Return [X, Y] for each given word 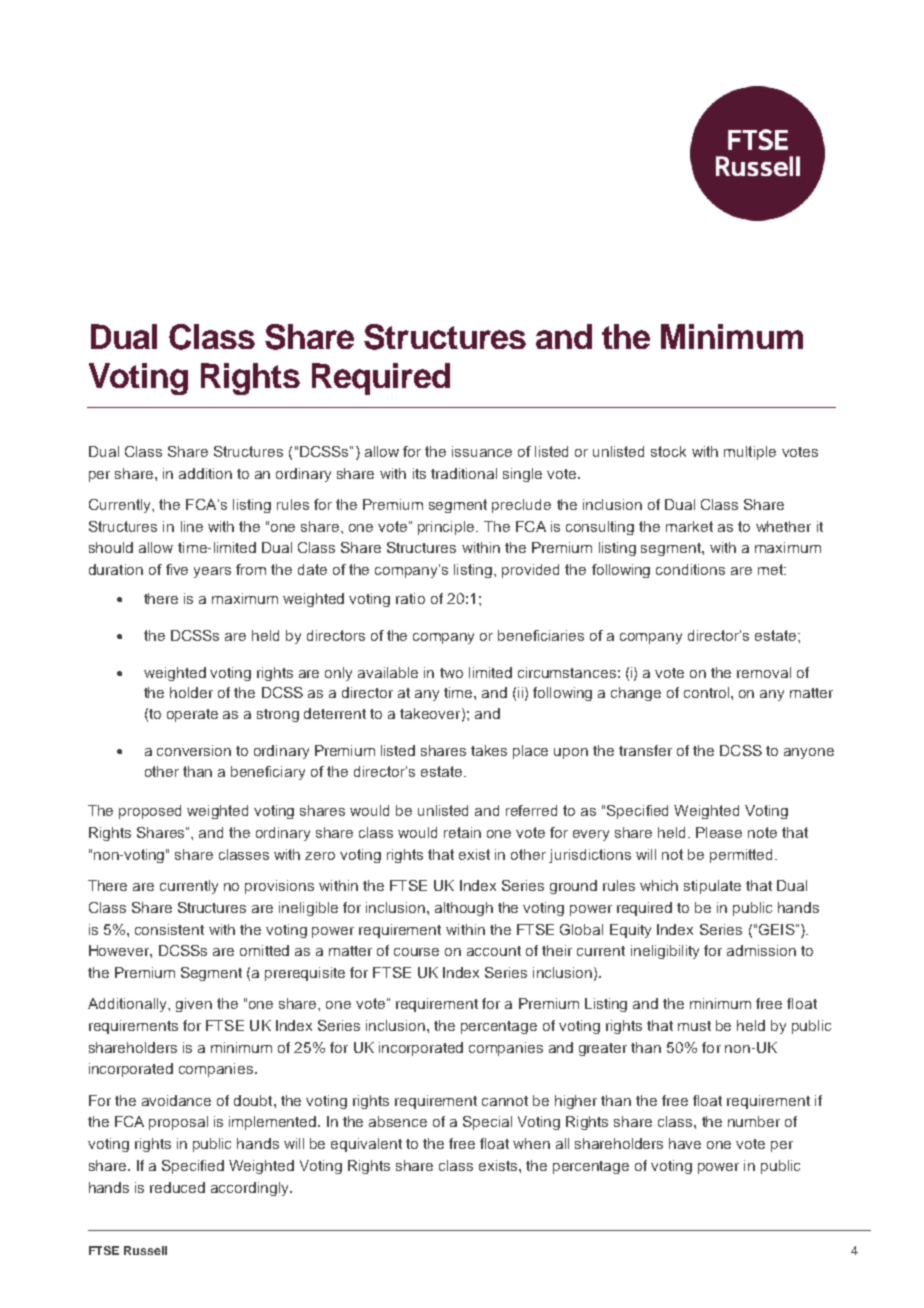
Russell [145, 1250]
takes [489, 750]
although [464, 909]
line [192, 526]
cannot [505, 1101]
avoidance [176, 1100]
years [212, 572]
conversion [194, 750]
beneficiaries [541, 635]
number [754, 1121]
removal [764, 672]
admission [761, 950]
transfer [645, 750]
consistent [169, 929]
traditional [464, 473]
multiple [750, 453]
